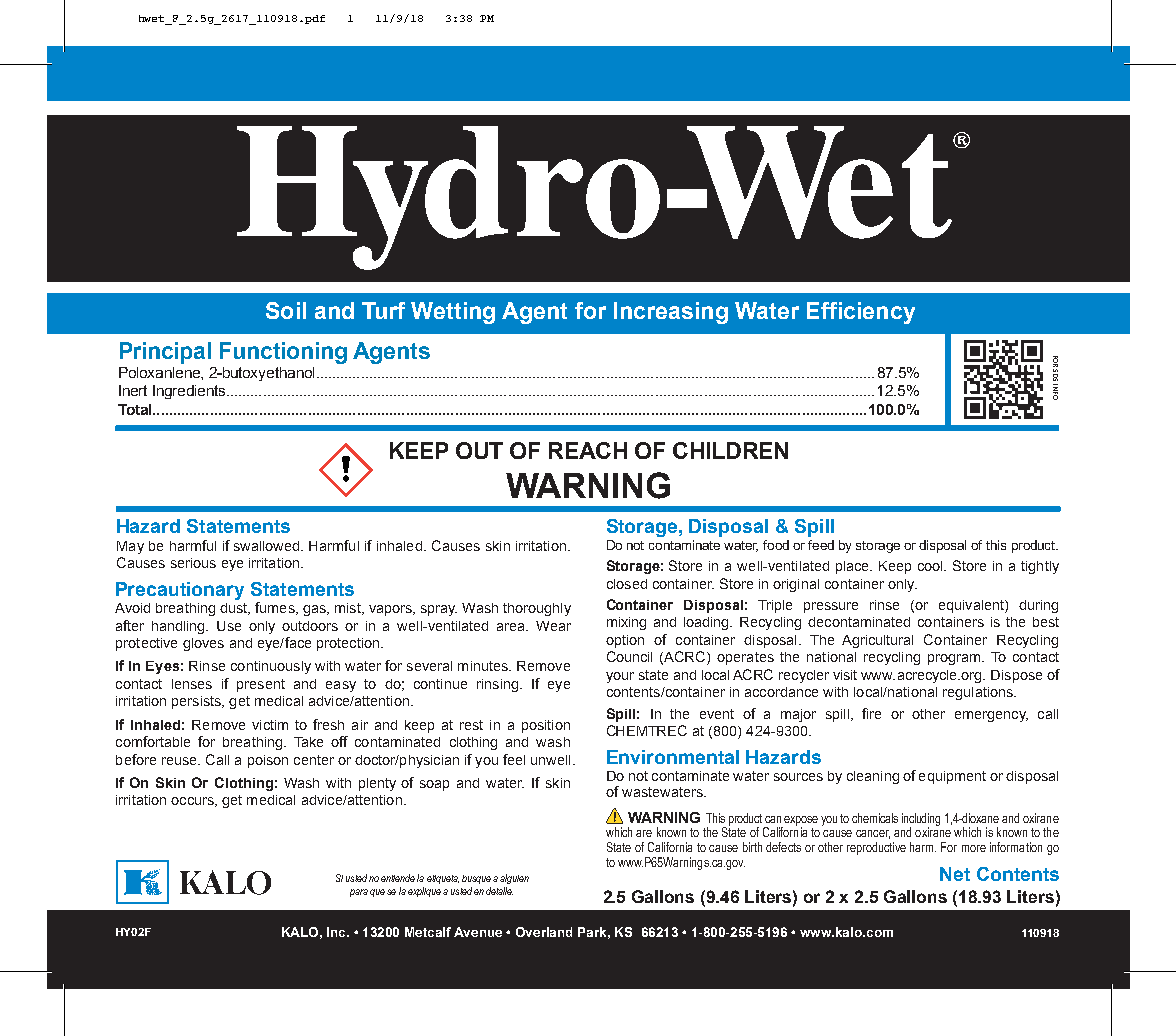 This page has height=1036, width=1176. What do you see at coordinates (544, 932) in the page?
I see `Overland` at bounding box center [544, 932].
